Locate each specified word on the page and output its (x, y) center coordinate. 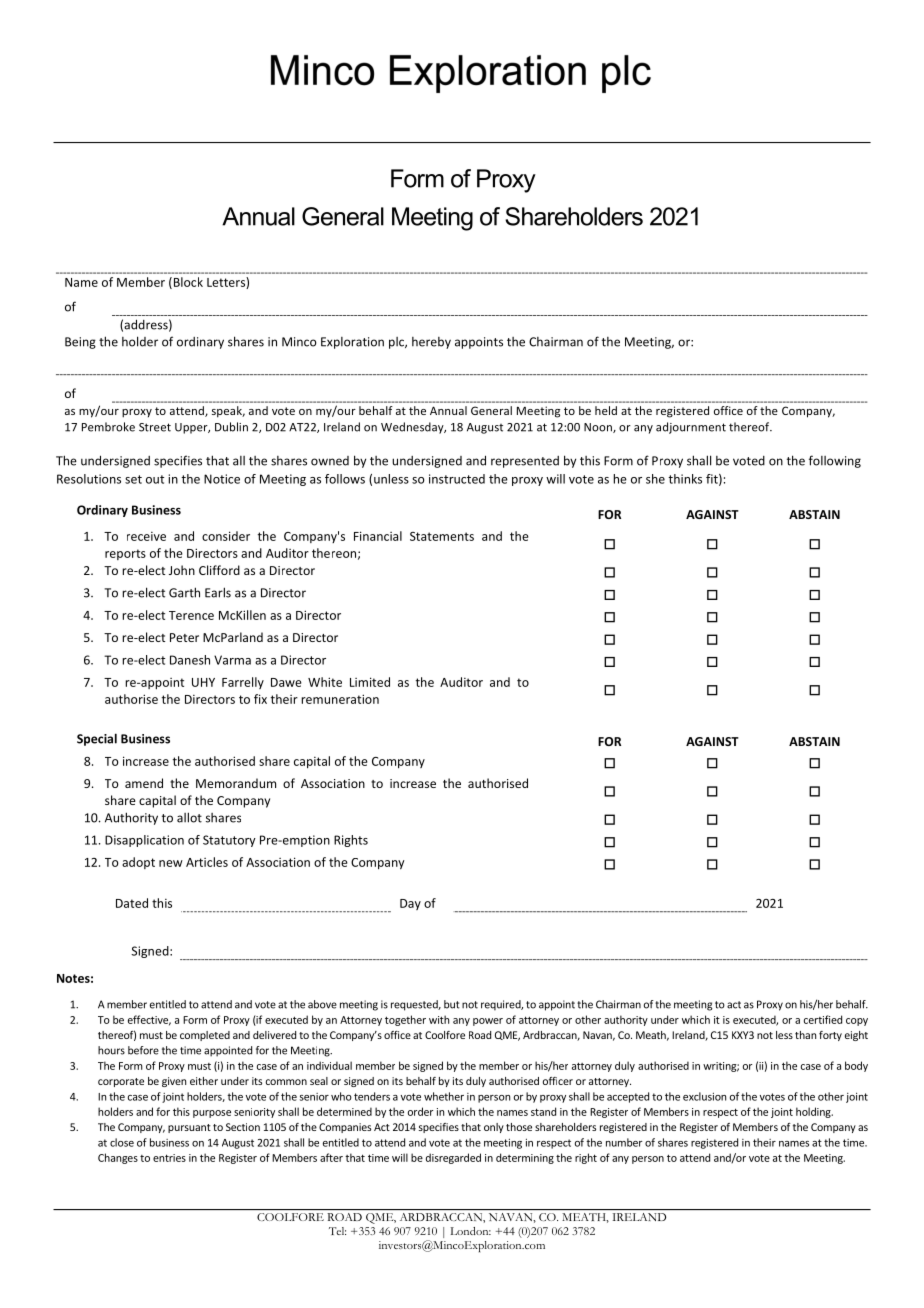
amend (144, 783)
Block (187, 283)
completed (205, 1036)
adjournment (691, 428)
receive (146, 536)
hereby (431, 343)
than (805, 1035)
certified (823, 1019)
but (452, 1004)
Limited (370, 682)
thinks (685, 479)
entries (169, 1158)
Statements (442, 536)
